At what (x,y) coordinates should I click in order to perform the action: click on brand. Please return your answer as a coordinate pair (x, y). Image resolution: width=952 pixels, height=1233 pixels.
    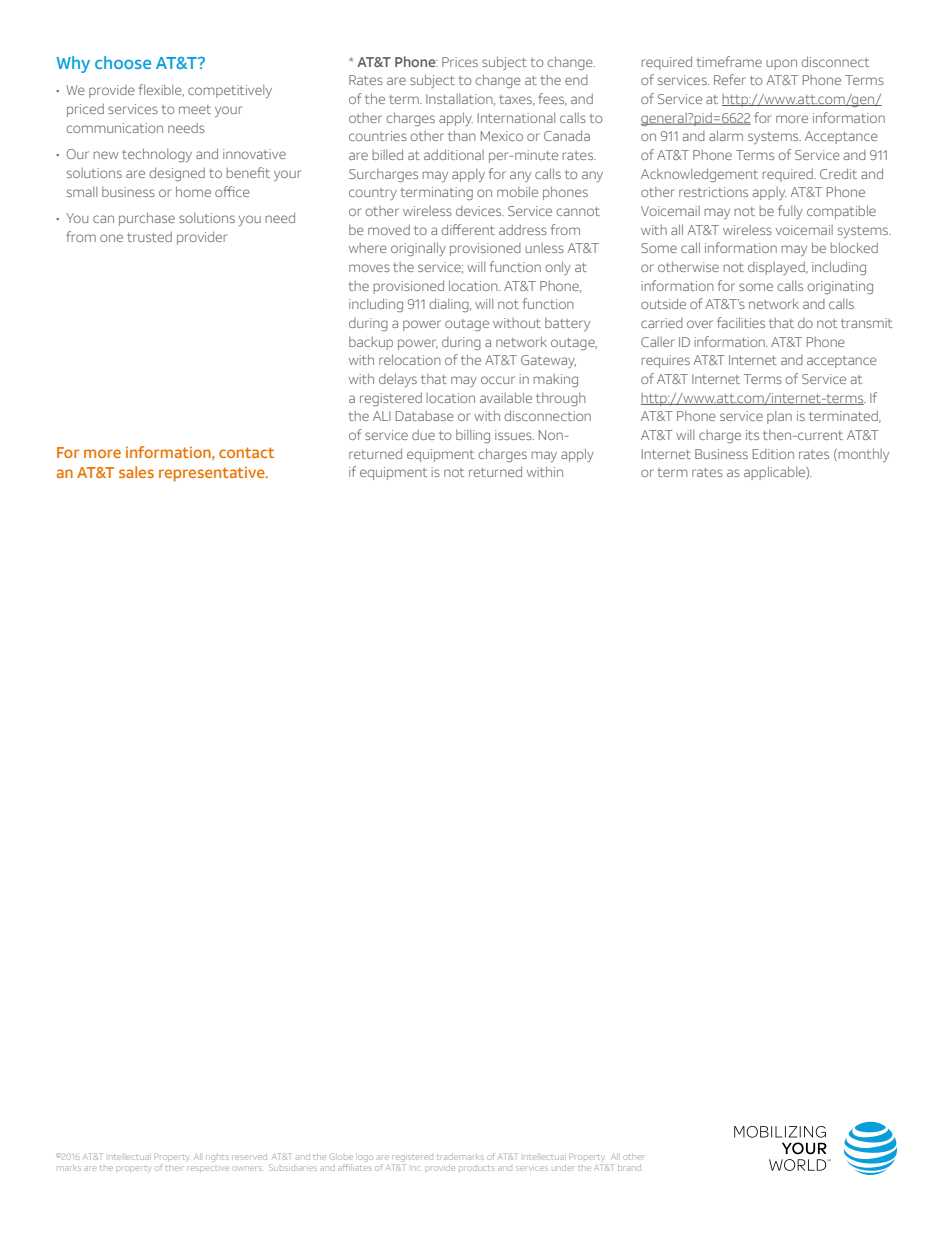
    Looking at the image, I should click on (629, 1168).
